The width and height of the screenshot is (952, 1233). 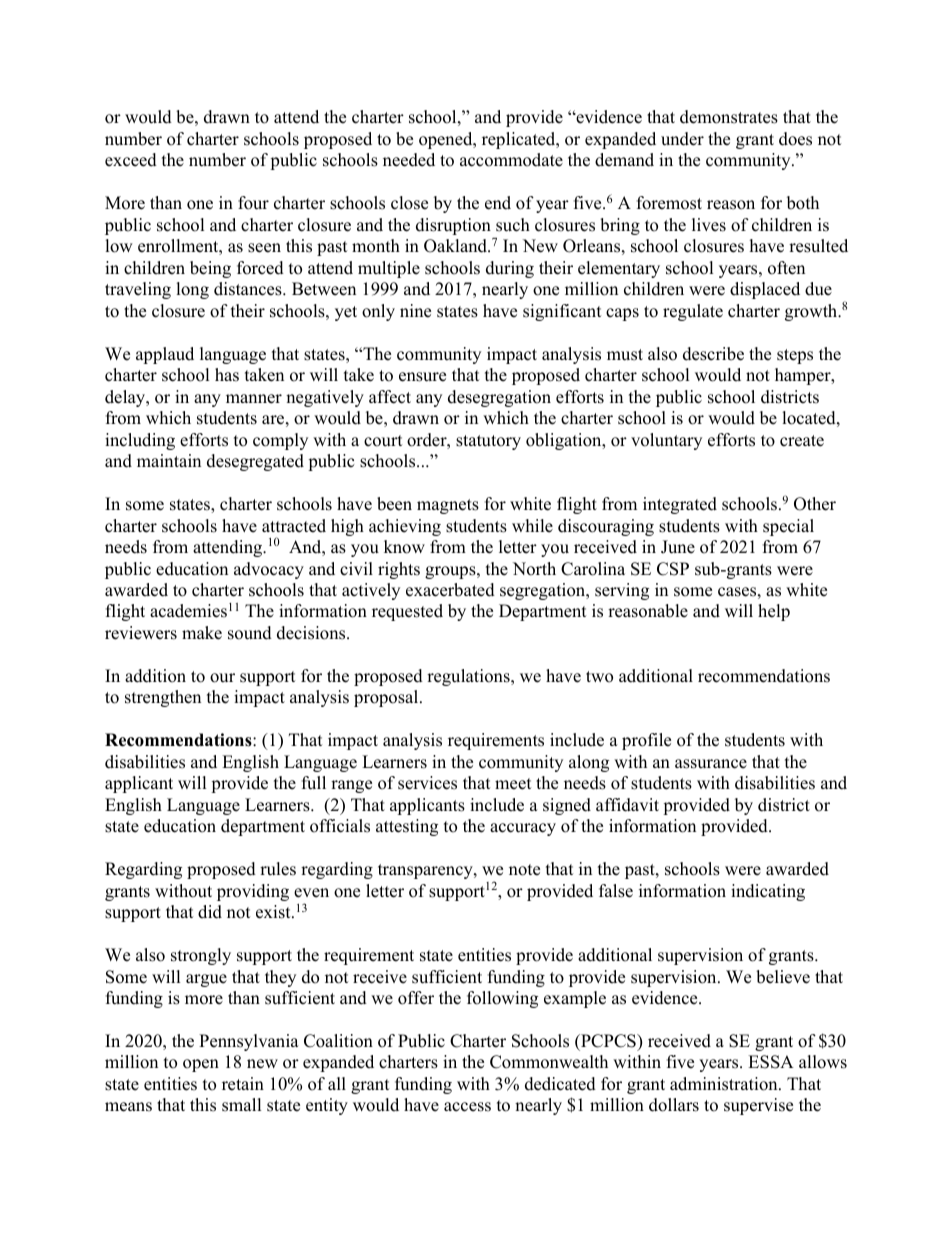 What do you see at coordinates (422, 377) in the screenshot?
I see `ensure` at bounding box center [422, 377].
